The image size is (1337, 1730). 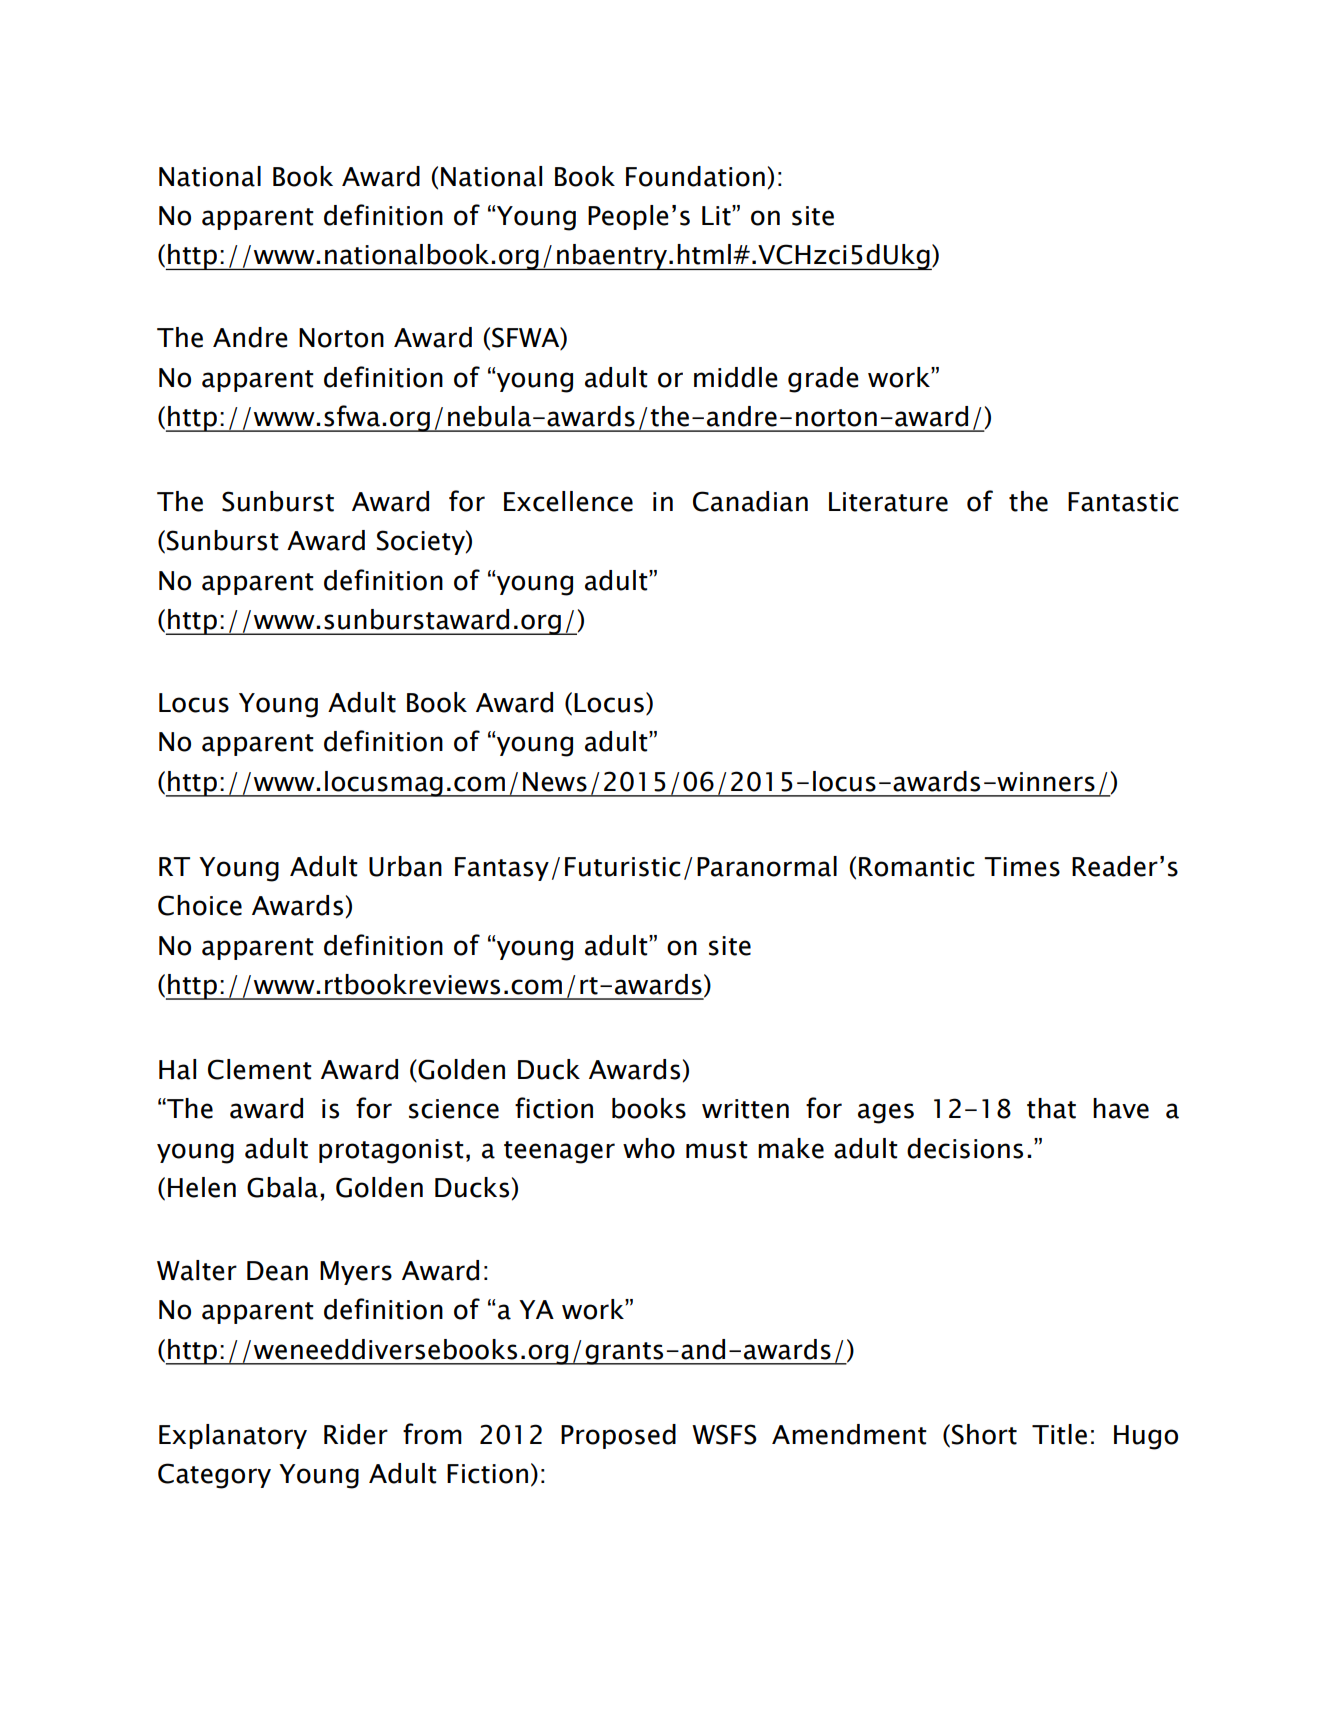 I want to click on Explanatory, so click(x=233, y=1436).
